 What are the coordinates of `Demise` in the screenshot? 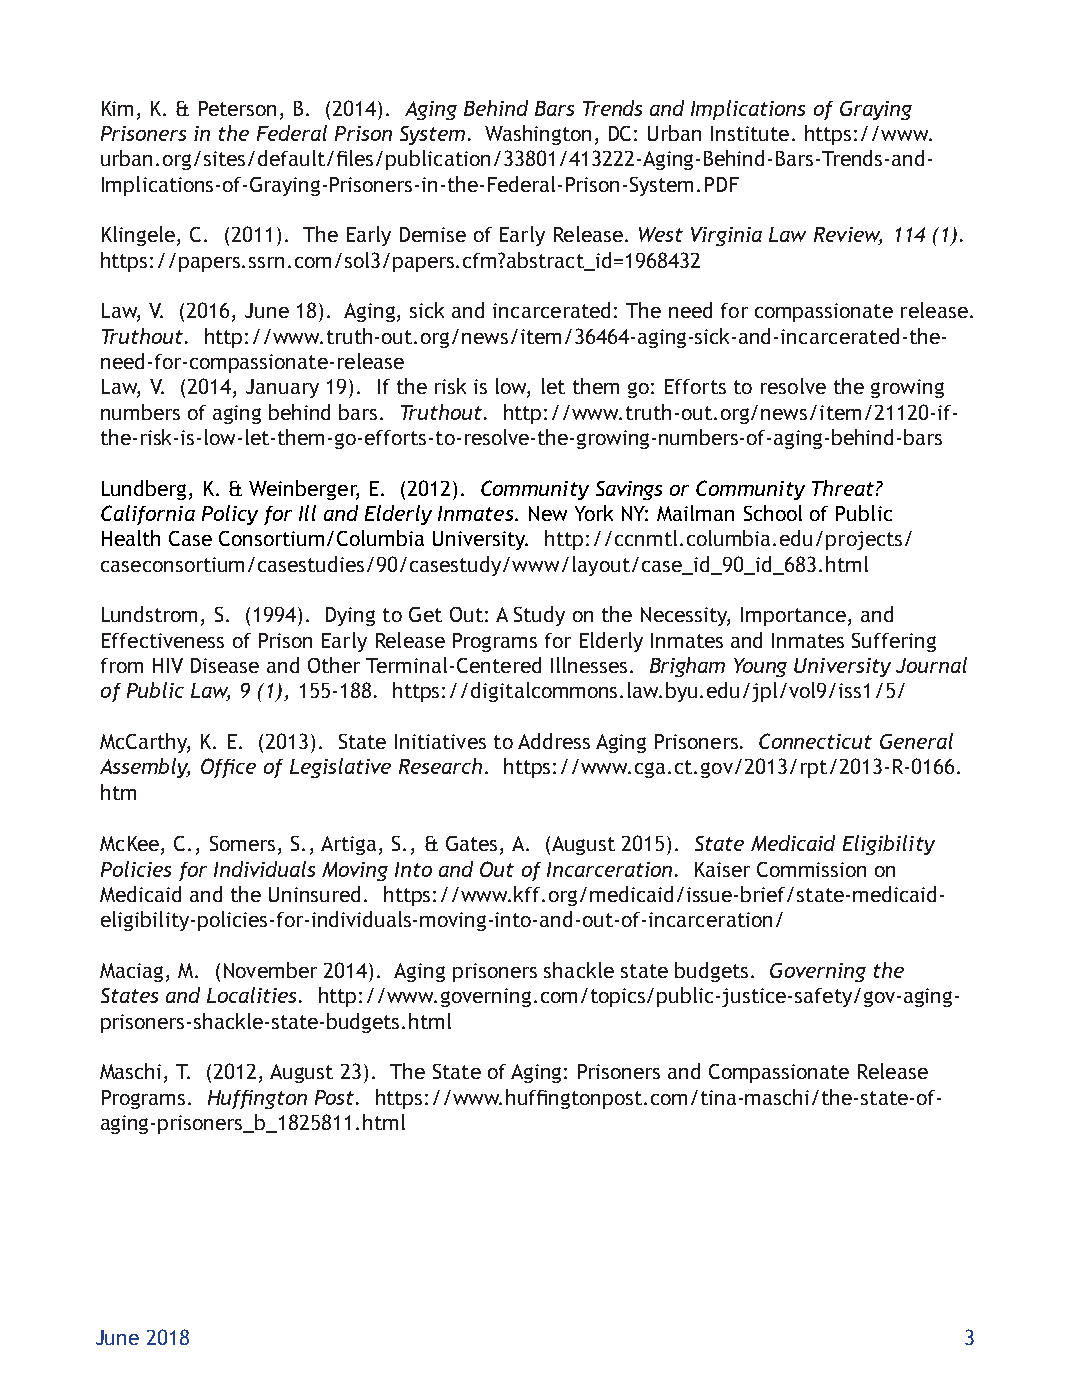 It's located at (433, 234).
